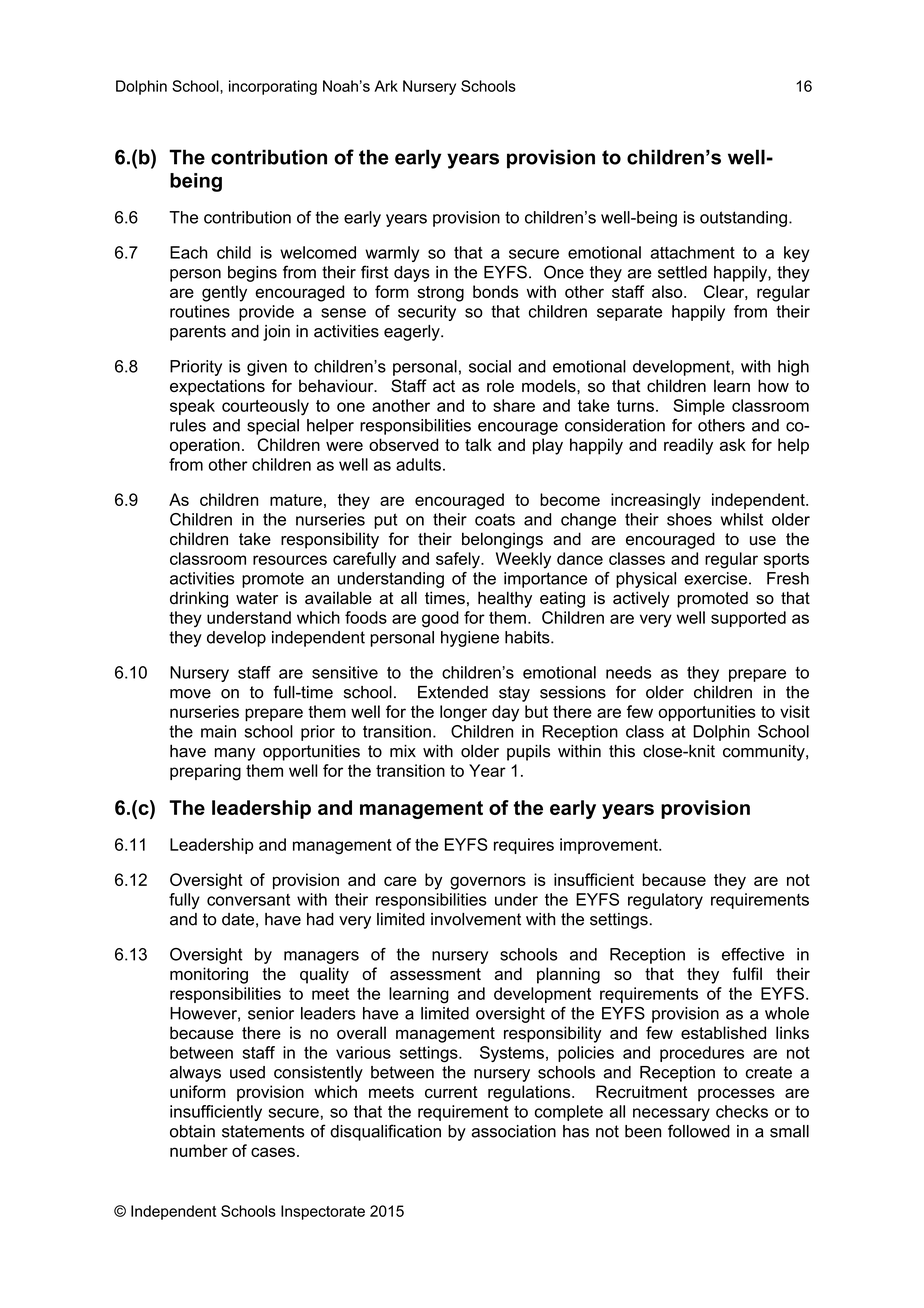 The width and height of the document is (924, 1308). Describe the element at coordinates (478, 444) in the document. I see `talk` at that location.
